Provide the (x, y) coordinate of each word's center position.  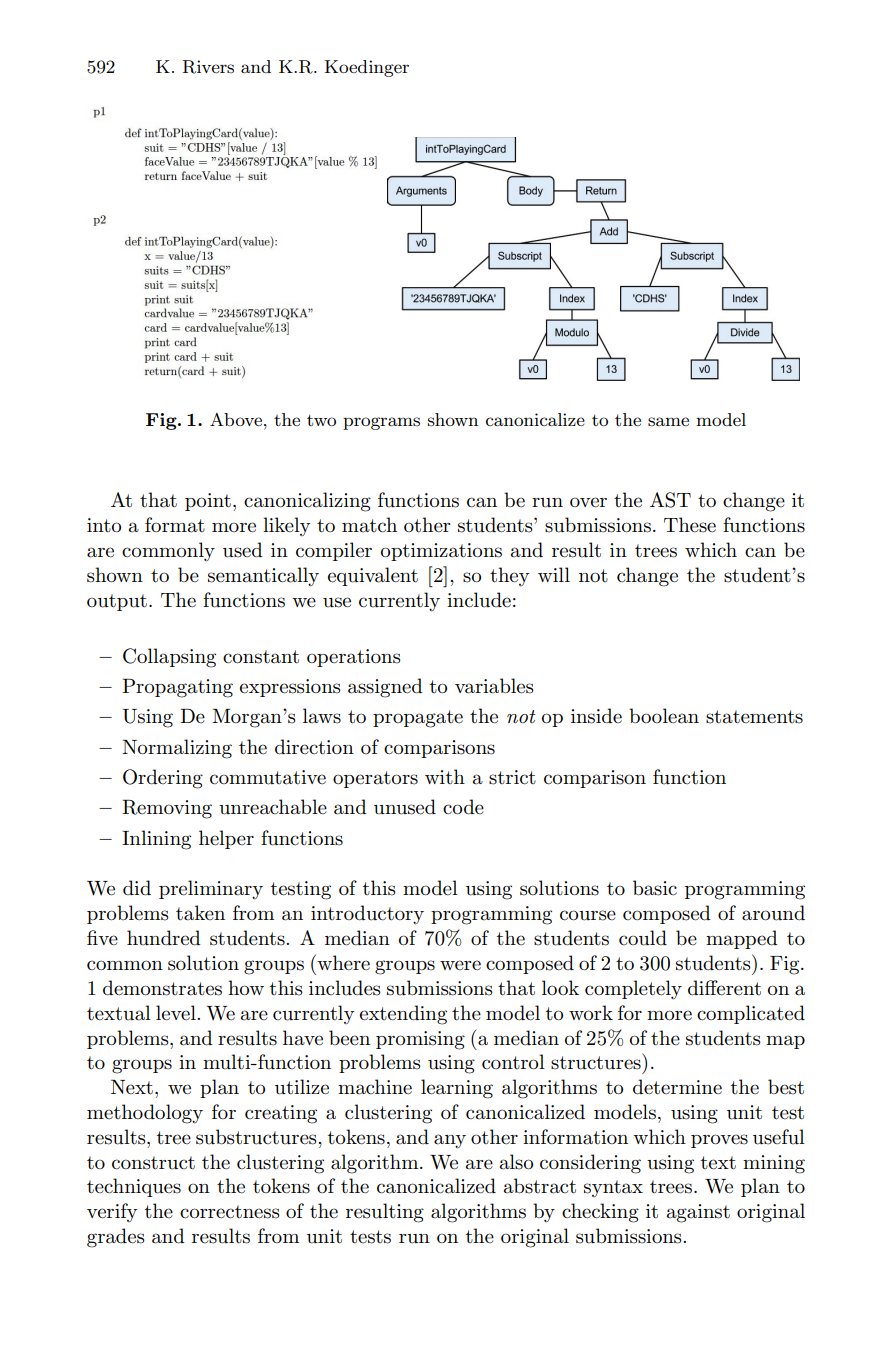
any (450, 1141)
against (698, 1213)
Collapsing (169, 658)
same (668, 422)
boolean (664, 716)
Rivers (208, 67)
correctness (230, 1212)
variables (494, 686)
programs (381, 423)
